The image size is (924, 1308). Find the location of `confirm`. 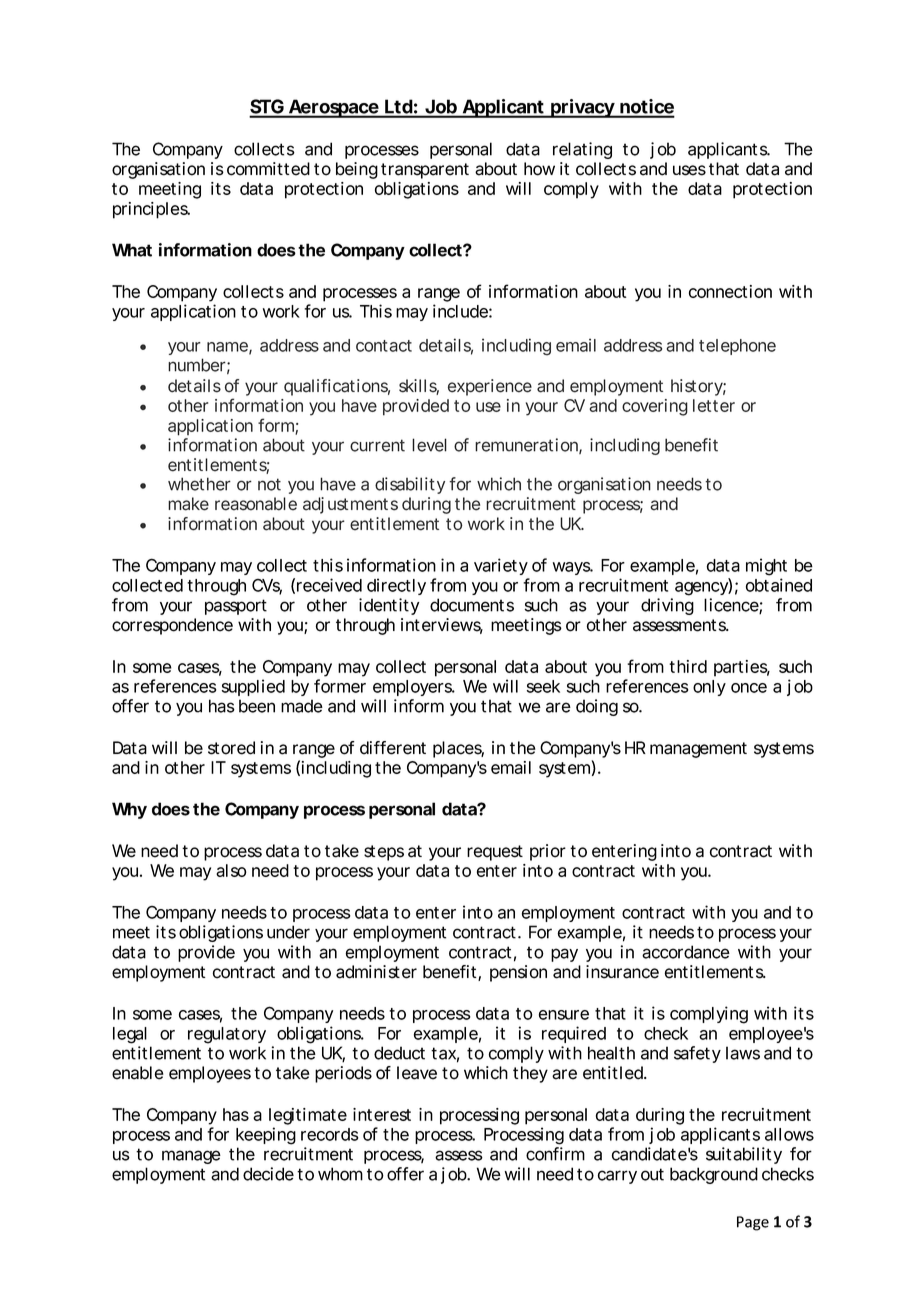

confirm is located at coordinates (555, 1154).
